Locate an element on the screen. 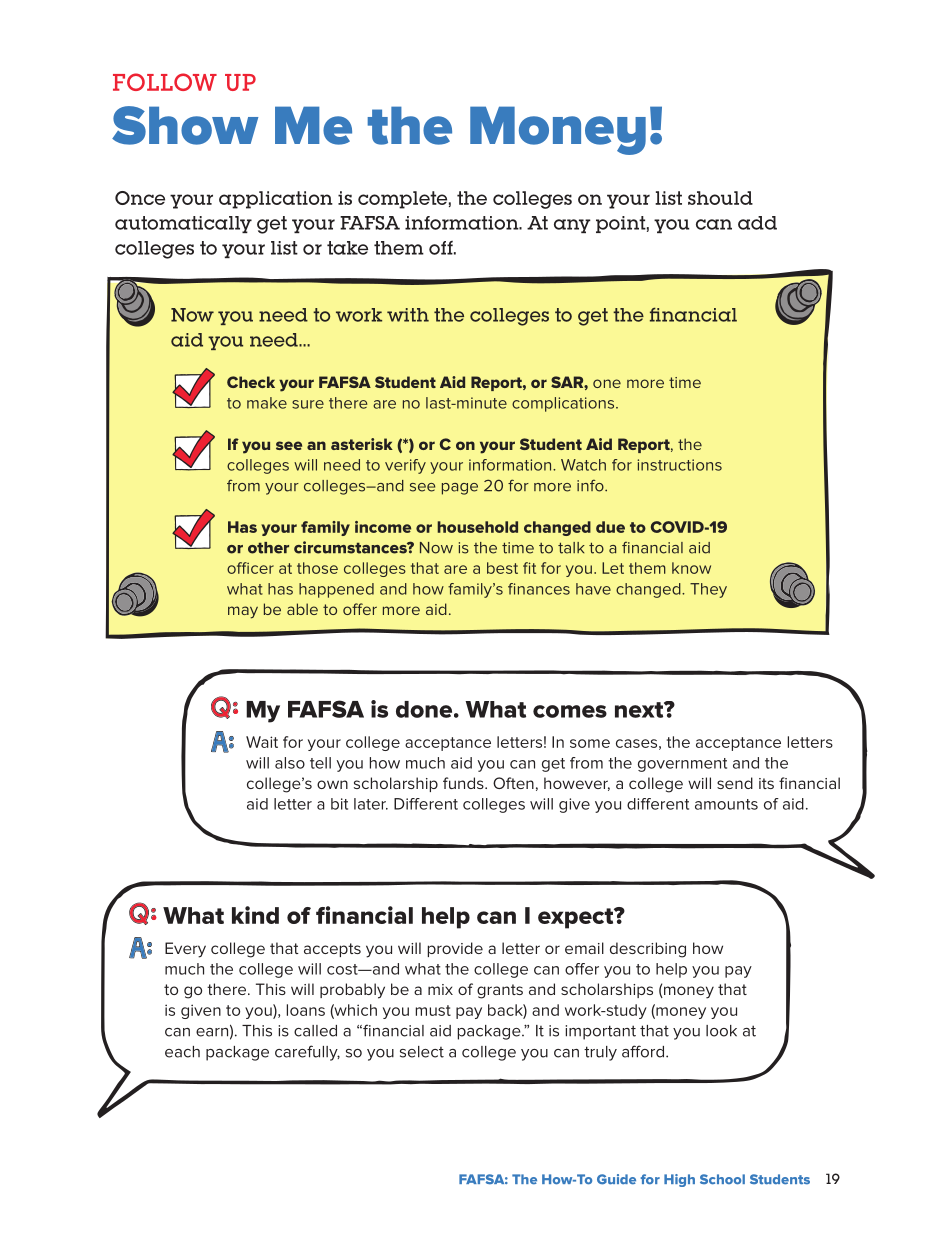  They is located at coordinates (708, 590).
